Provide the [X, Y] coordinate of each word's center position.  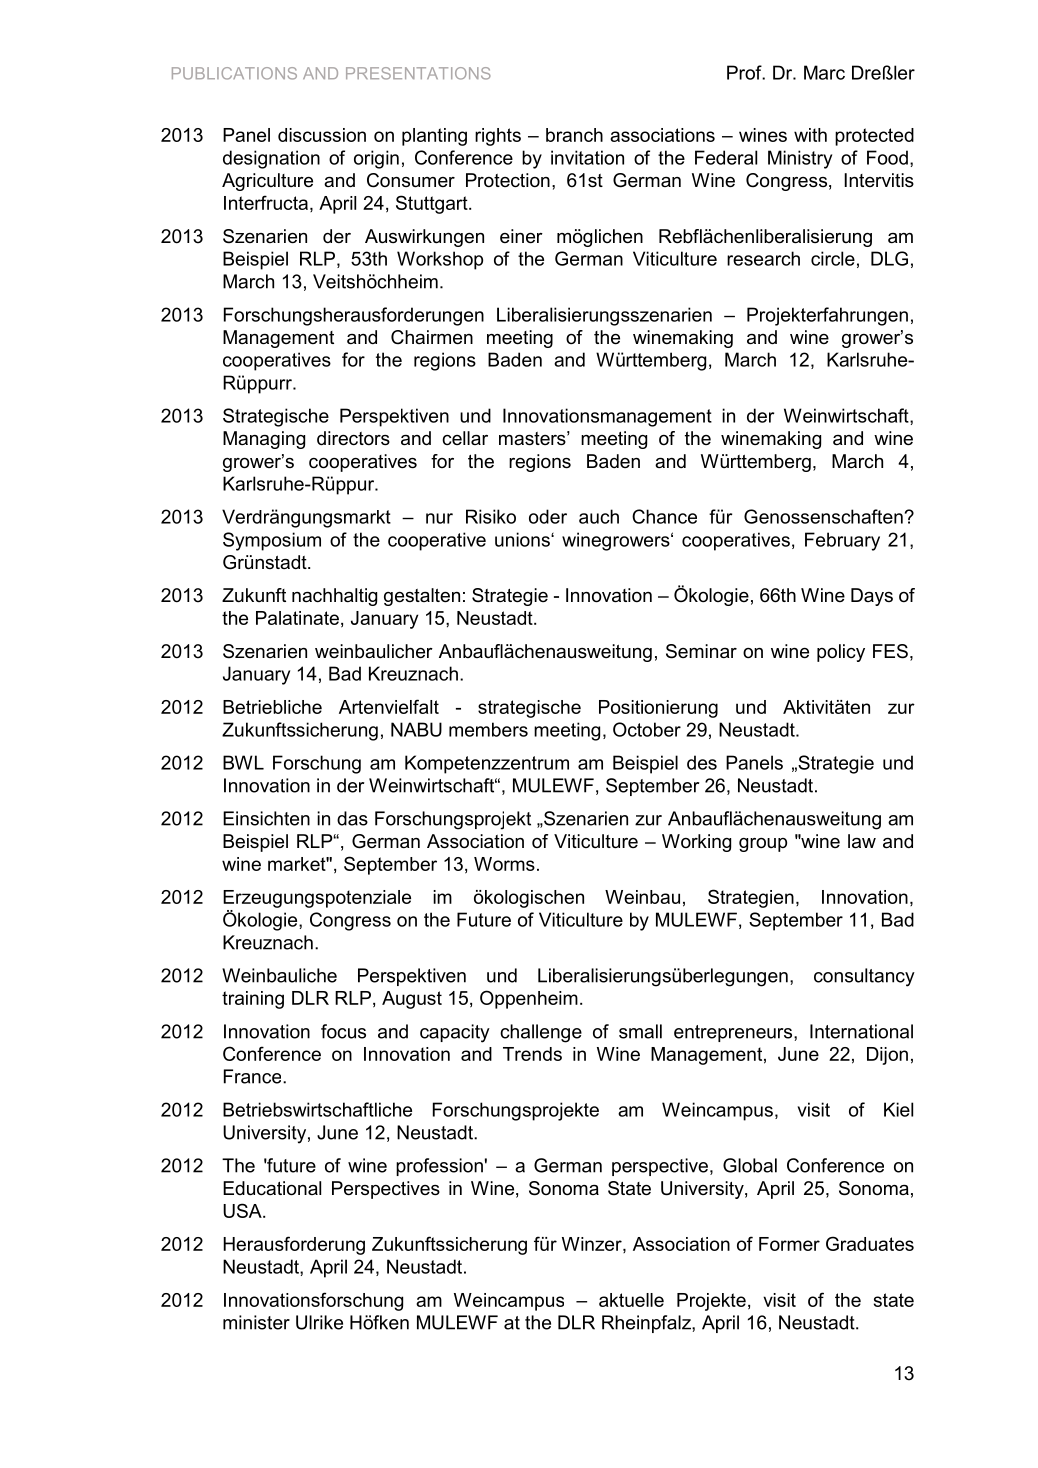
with [810, 135]
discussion [322, 135]
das [352, 818]
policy [841, 653]
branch [574, 135]
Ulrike [319, 1322]
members [488, 729]
